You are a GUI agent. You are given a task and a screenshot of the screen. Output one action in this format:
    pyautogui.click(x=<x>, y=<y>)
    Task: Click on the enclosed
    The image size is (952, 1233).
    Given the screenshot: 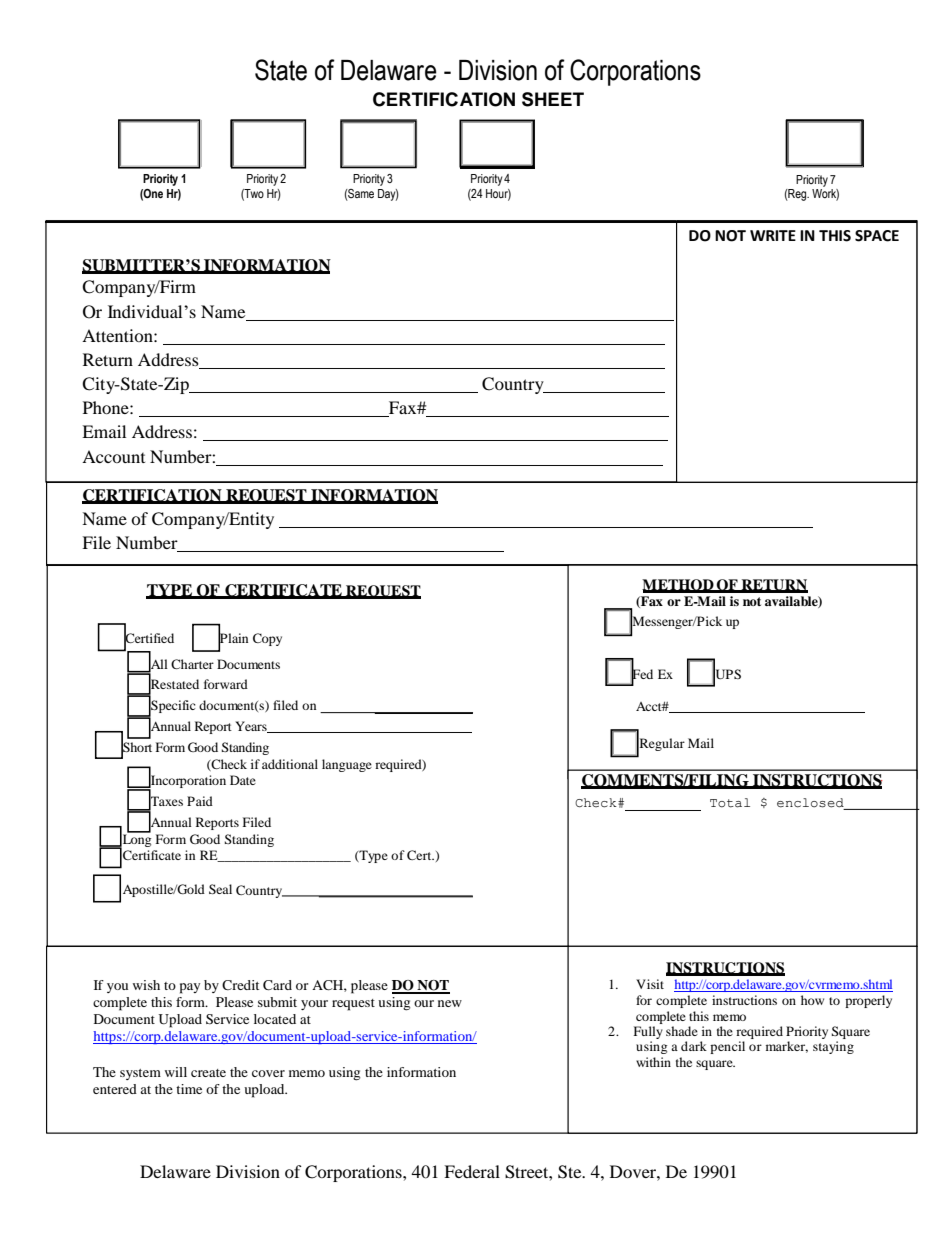 What is the action you would take?
    pyautogui.click(x=810, y=803)
